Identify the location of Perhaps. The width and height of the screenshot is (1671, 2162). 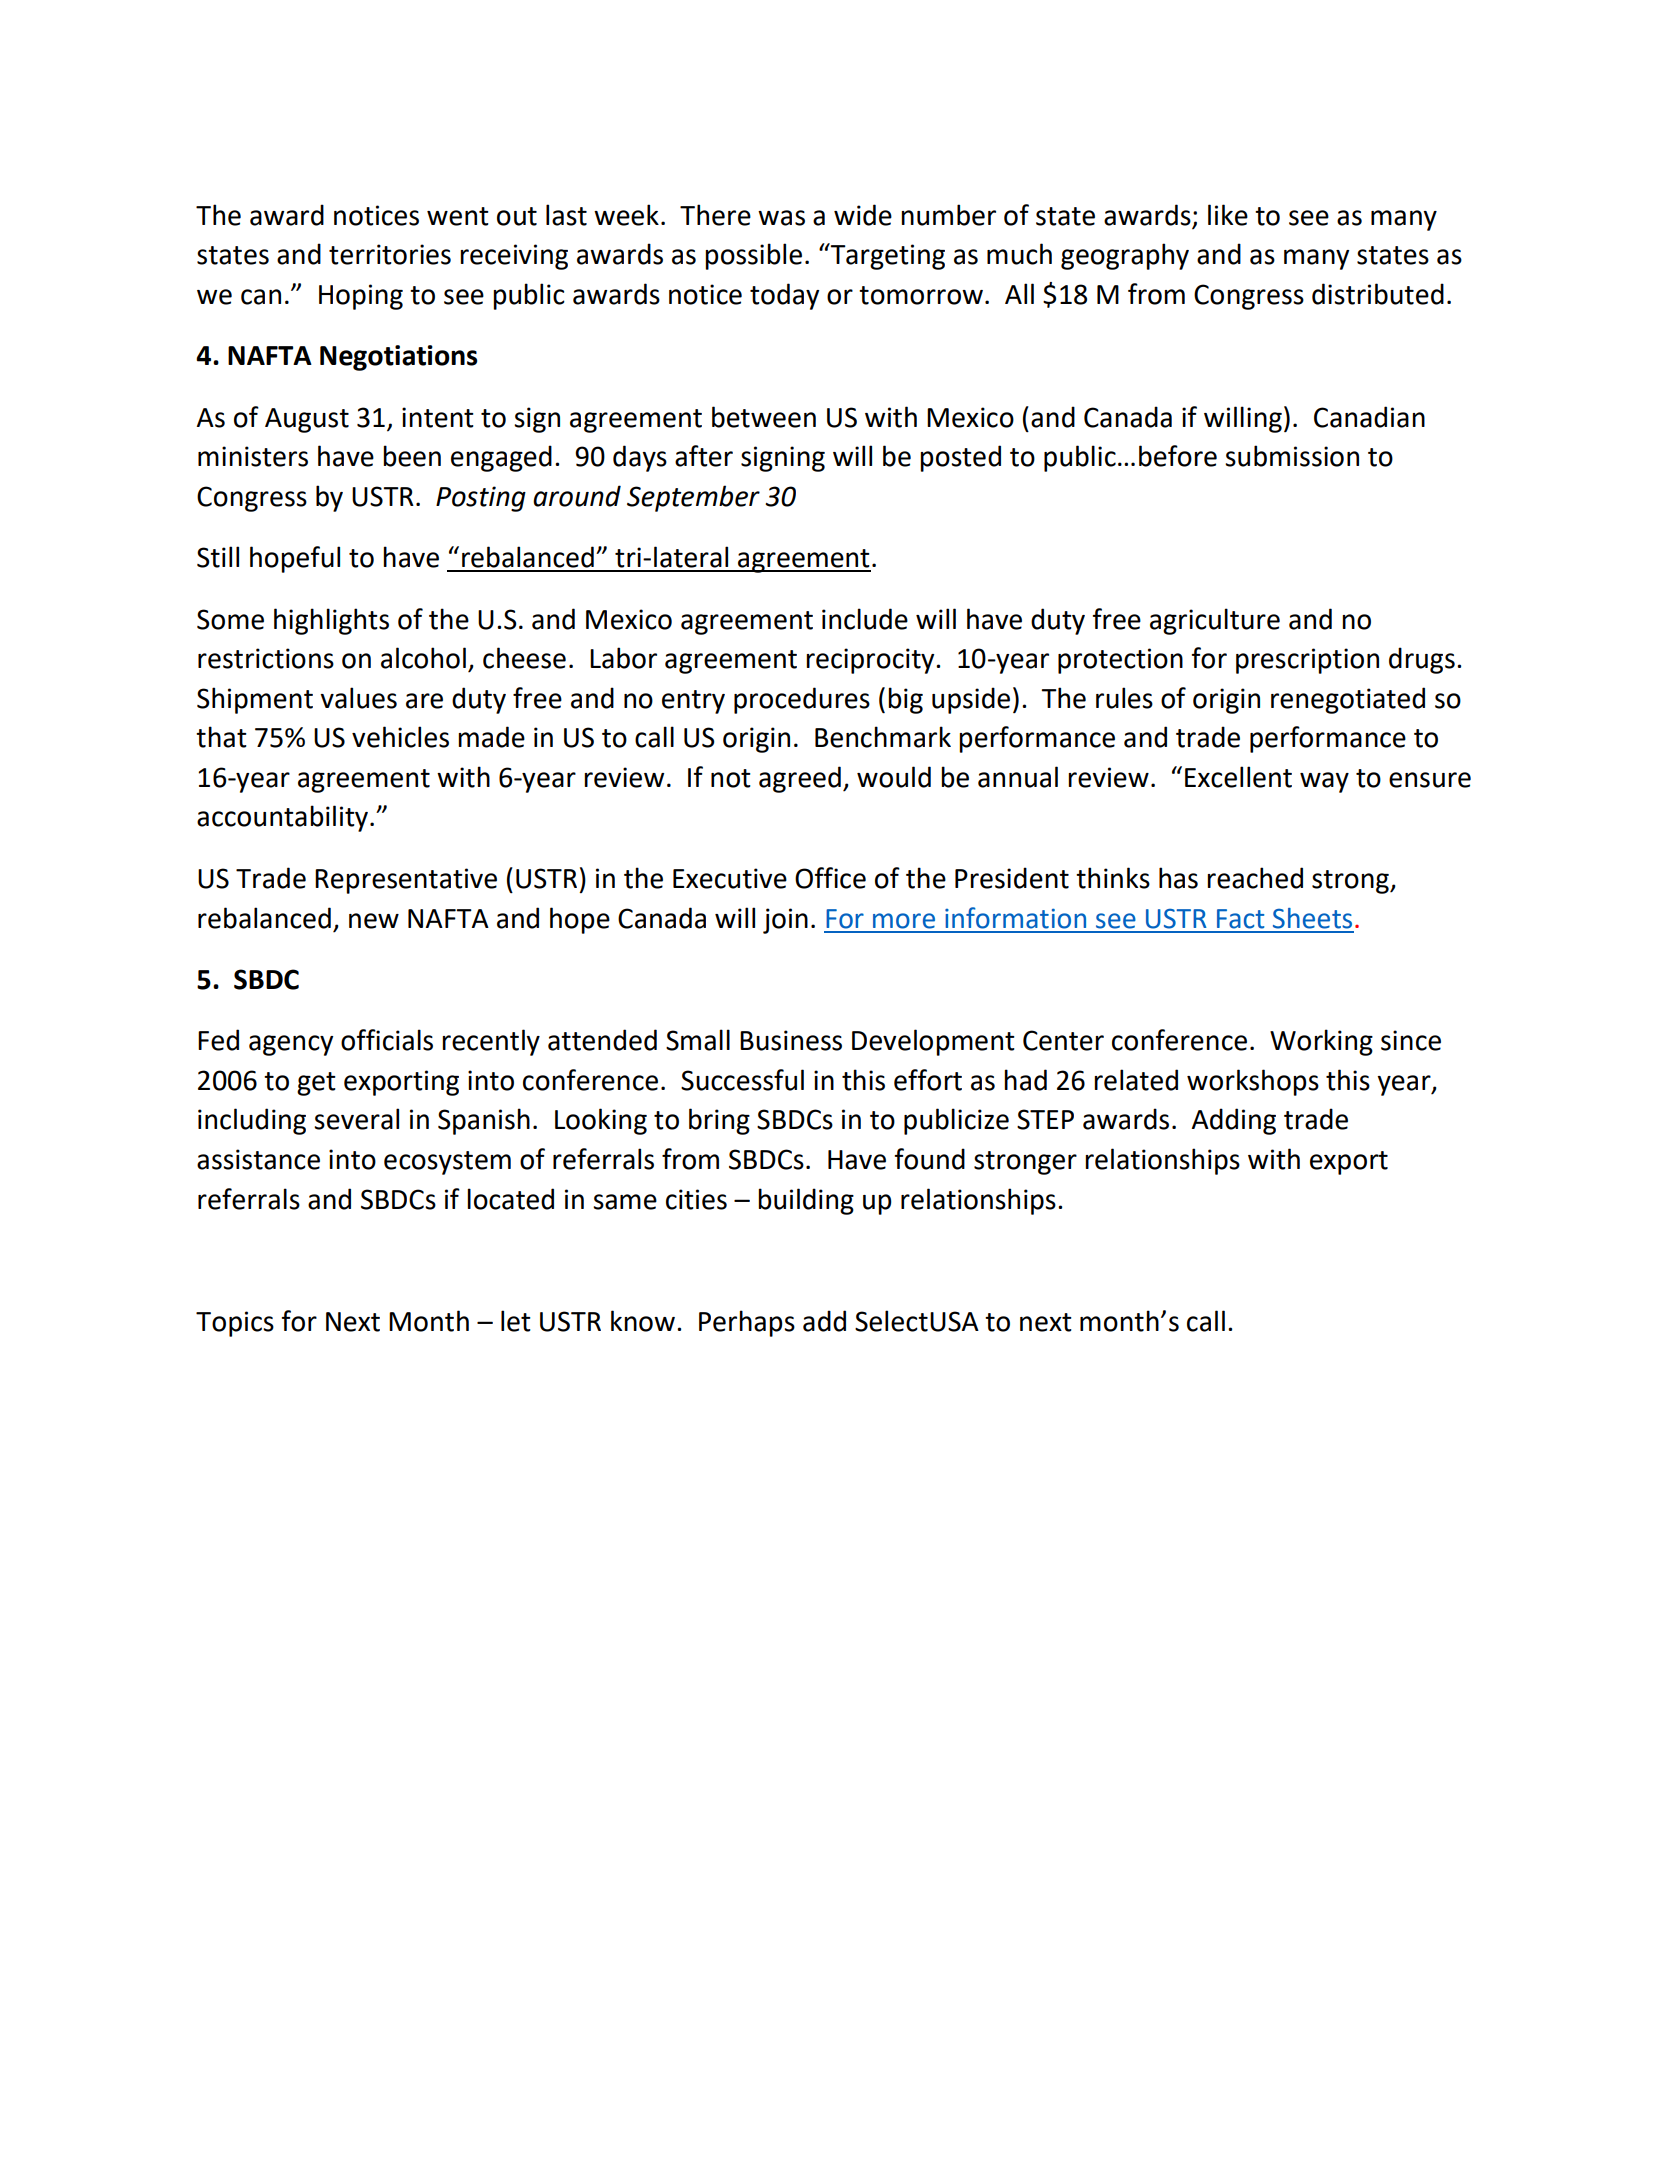
(747, 1323).
